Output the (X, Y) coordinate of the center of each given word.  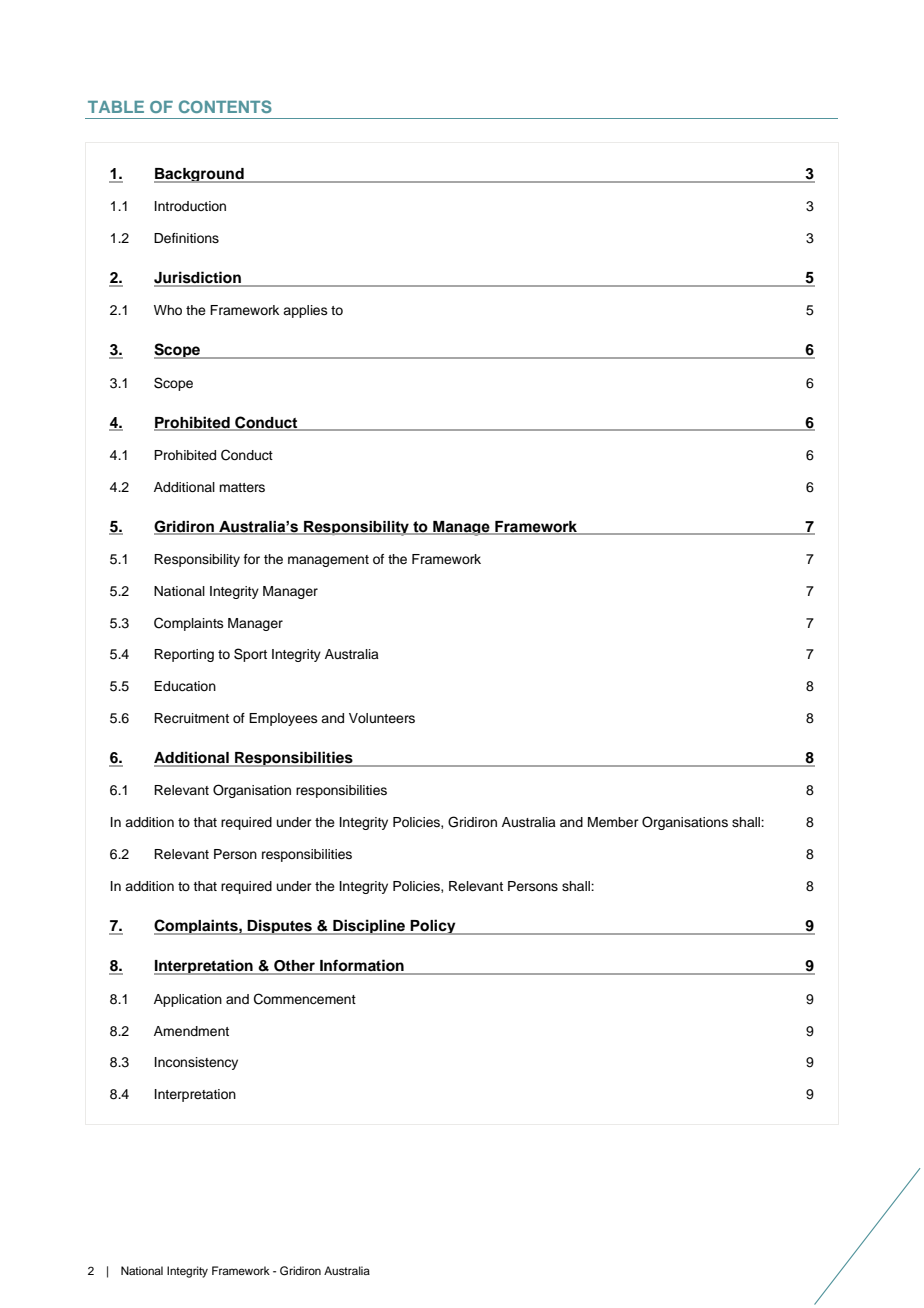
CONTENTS (225, 106)
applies (305, 311)
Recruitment (191, 718)
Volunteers (382, 718)
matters (242, 487)
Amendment (191, 1031)
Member (613, 822)
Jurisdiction (198, 278)
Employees (283, 719)
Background (200, 175)
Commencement (305, 999)
